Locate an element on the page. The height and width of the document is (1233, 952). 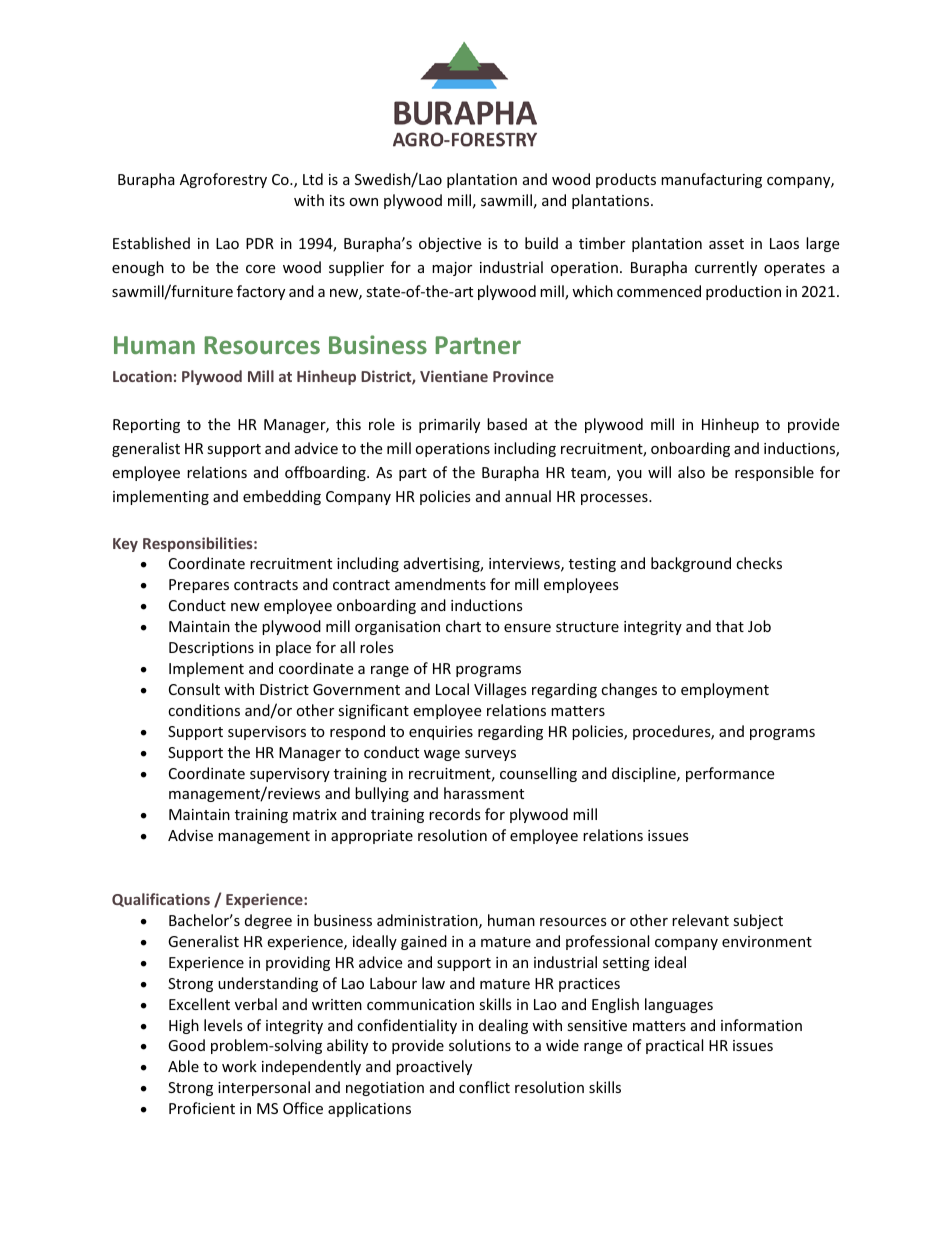
chart is located at coordinates (463, 626).
